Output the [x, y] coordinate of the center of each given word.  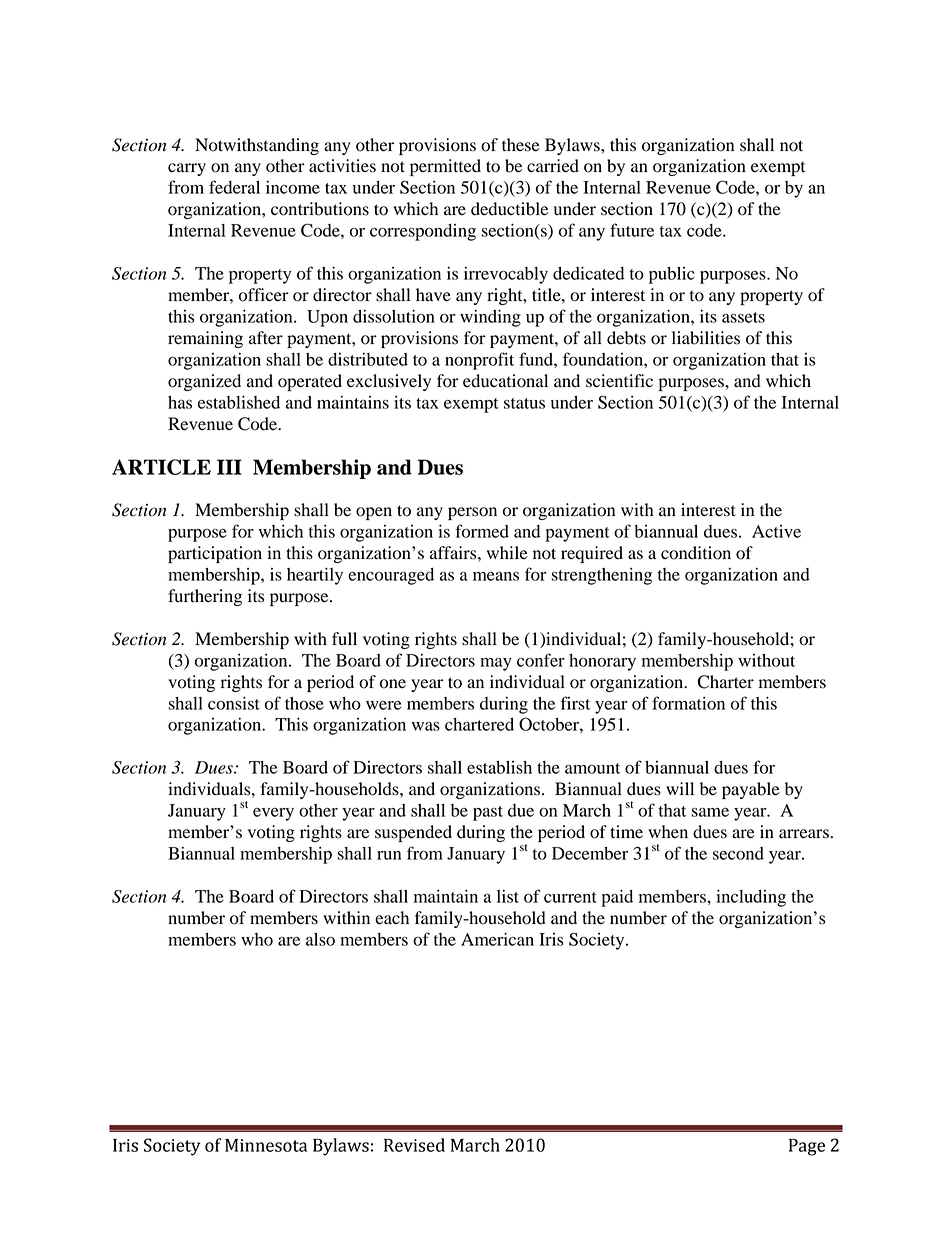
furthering [205, 597]
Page [807, 1147]
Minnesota [266, 1145]
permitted [445, 167]
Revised [414, 1145]
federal [234, 187]
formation [688, 703]
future [632, 230]
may [496, 664]
